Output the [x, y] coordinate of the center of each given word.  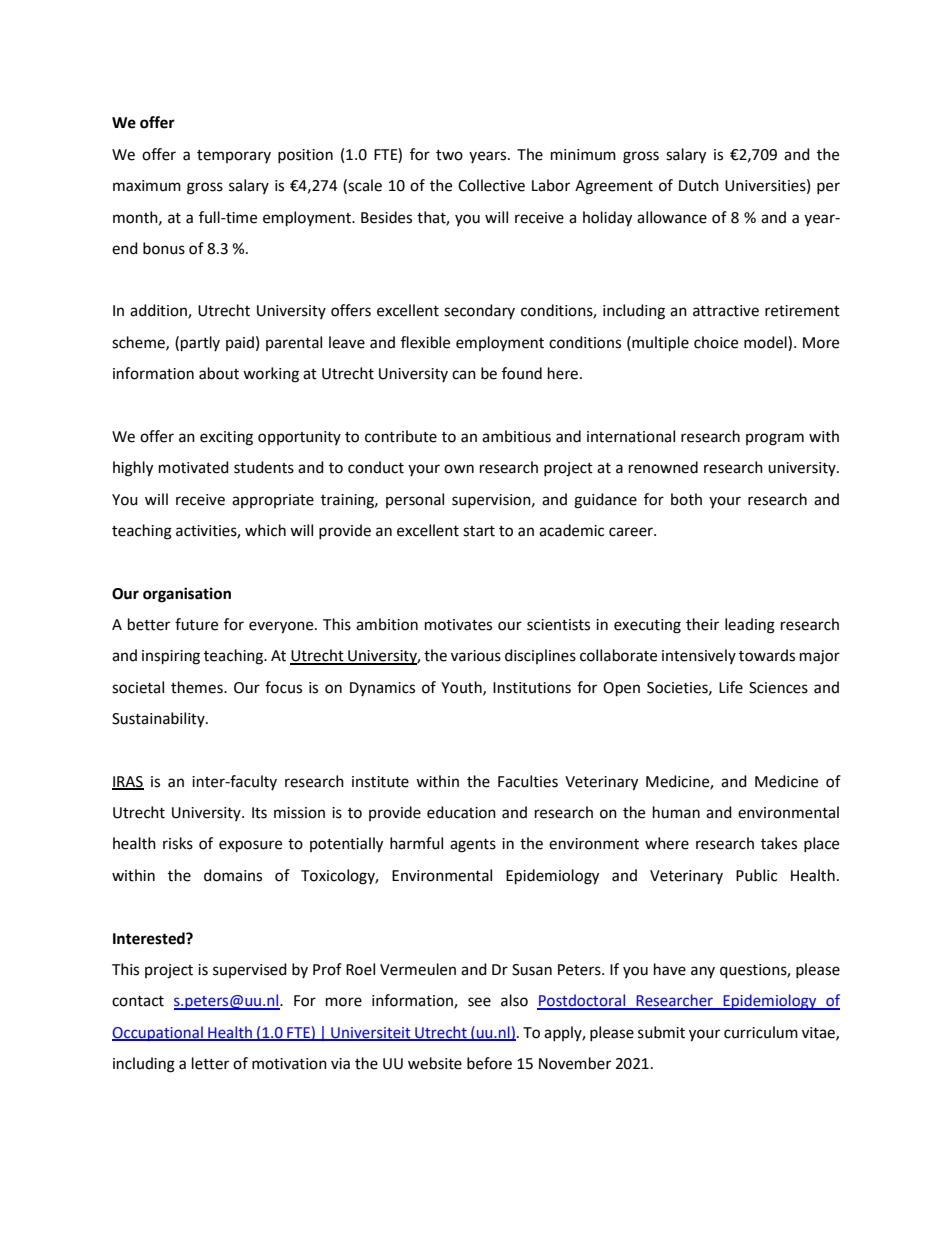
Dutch [699, 185]
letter [210, 1063]
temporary [234, 156]
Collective [491, 185]
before [489, 1063]
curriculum [761, 1032]
